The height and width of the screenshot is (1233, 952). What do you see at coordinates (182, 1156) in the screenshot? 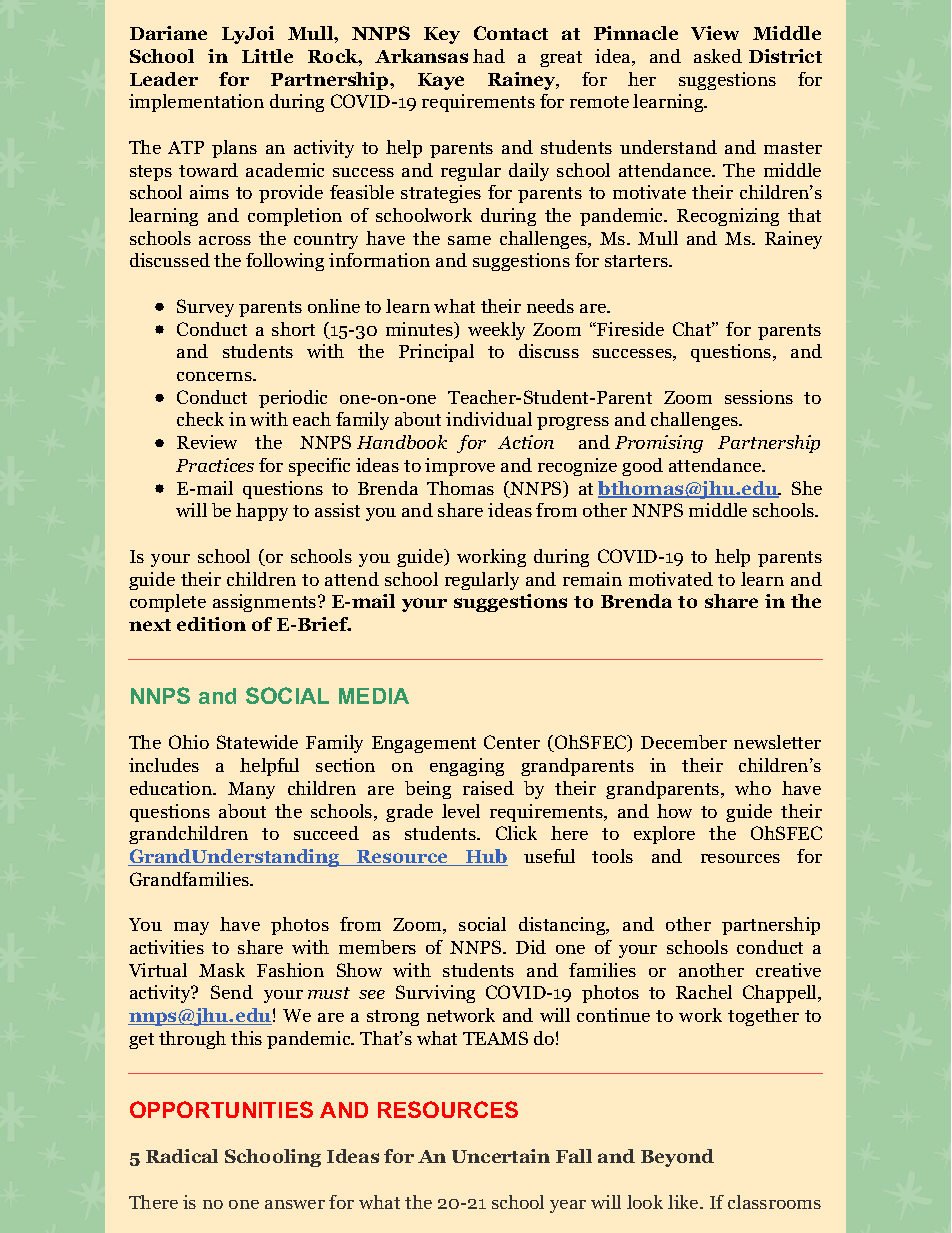
I see `Radical` at bounding box center [182, 1156].
